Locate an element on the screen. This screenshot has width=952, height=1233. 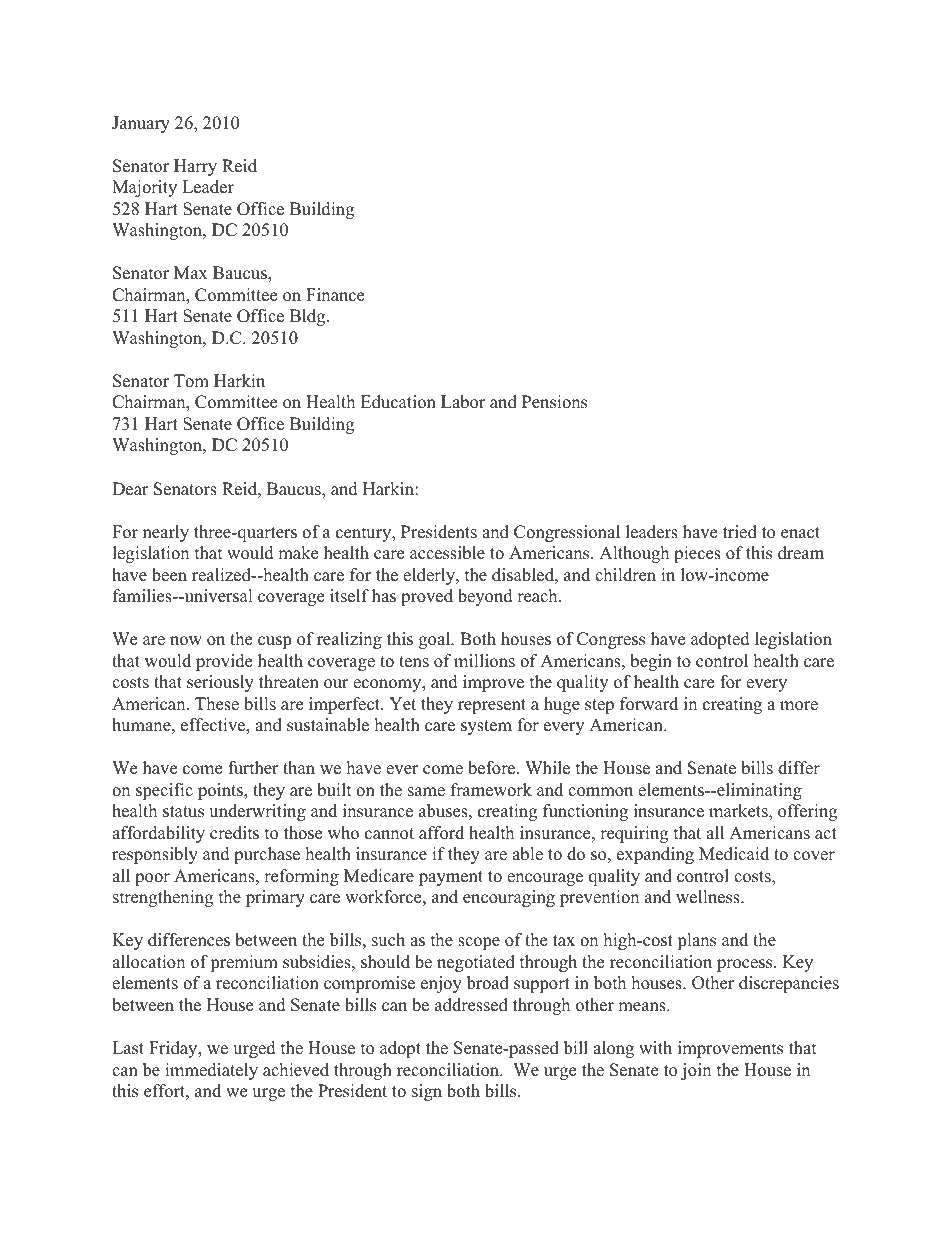
sign is located at coordinates (427, 1092).
